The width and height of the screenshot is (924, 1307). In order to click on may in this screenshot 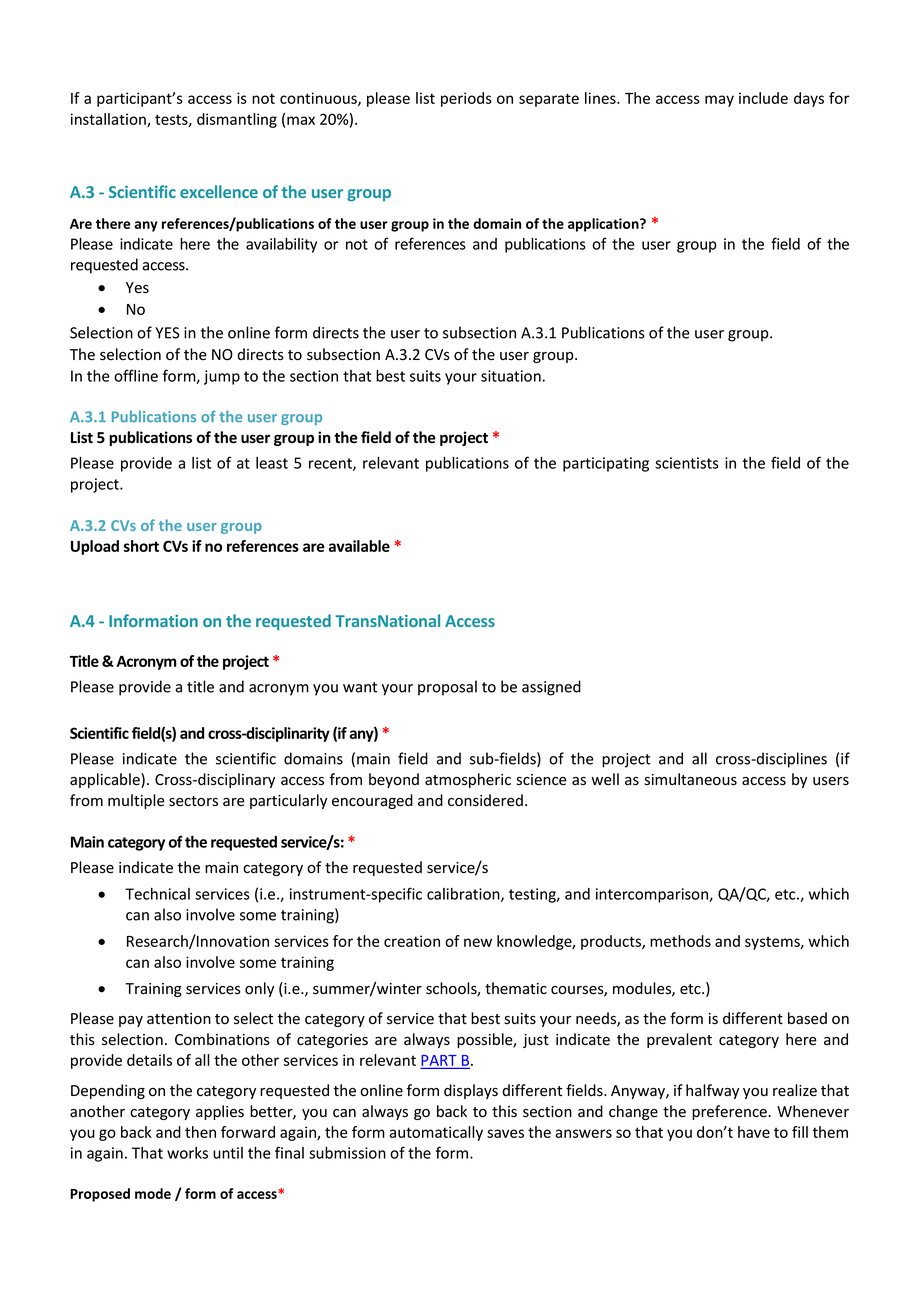, I will do `click(719, 101)`.
